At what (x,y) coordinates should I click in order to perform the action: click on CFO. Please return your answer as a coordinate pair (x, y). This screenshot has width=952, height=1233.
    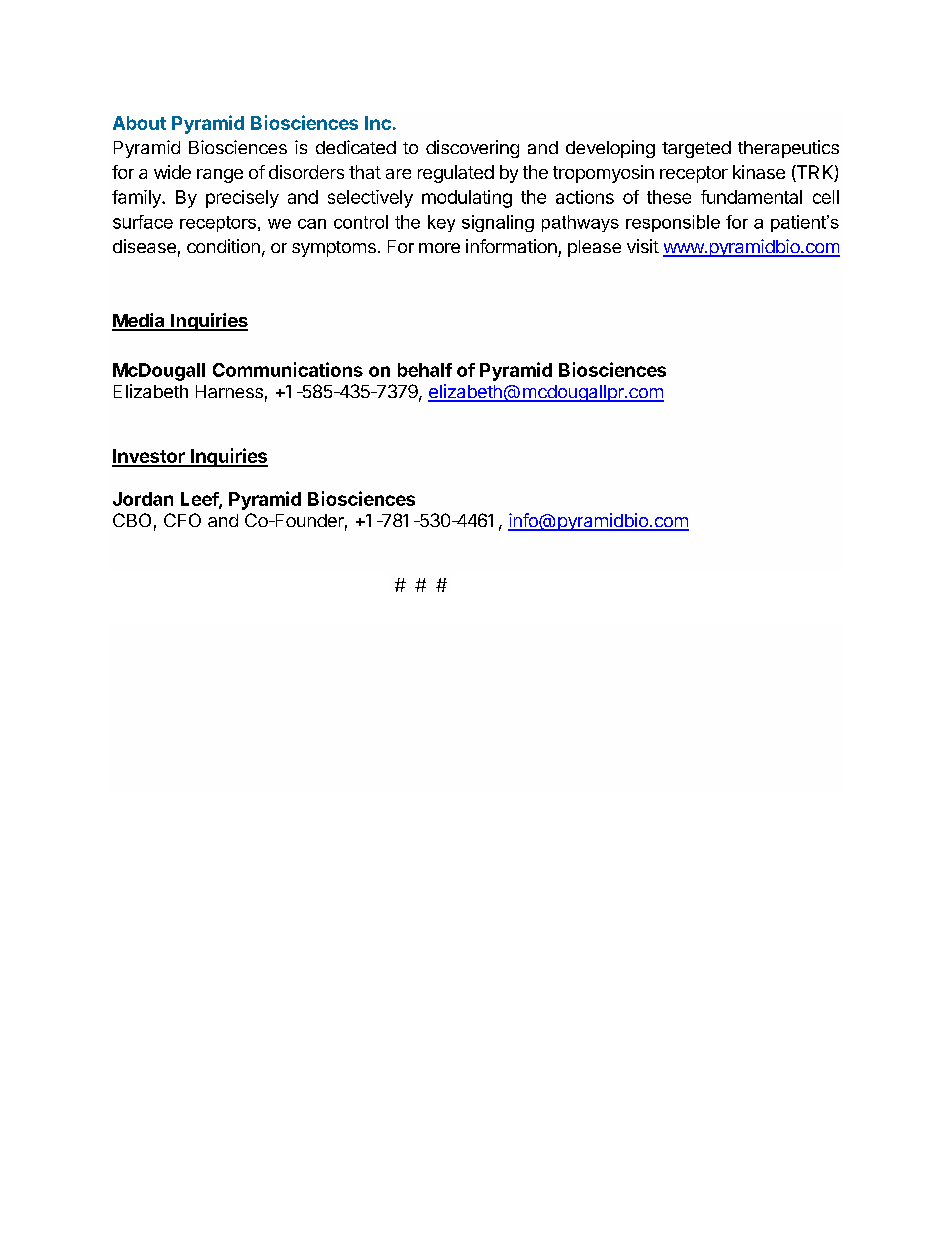
    Looking at the image, I should click on (182, 520).
